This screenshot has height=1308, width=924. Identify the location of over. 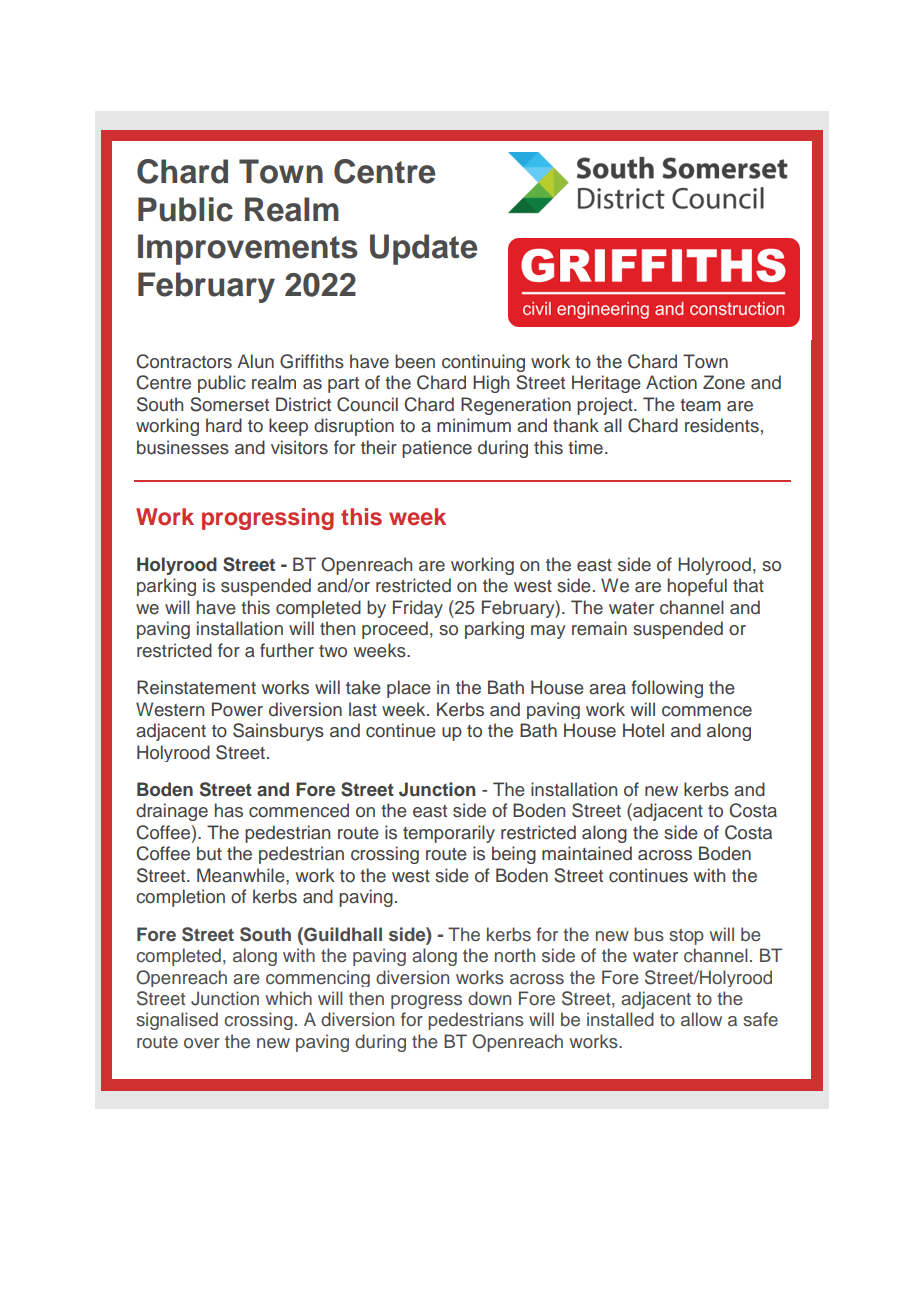
(202, 1043).
